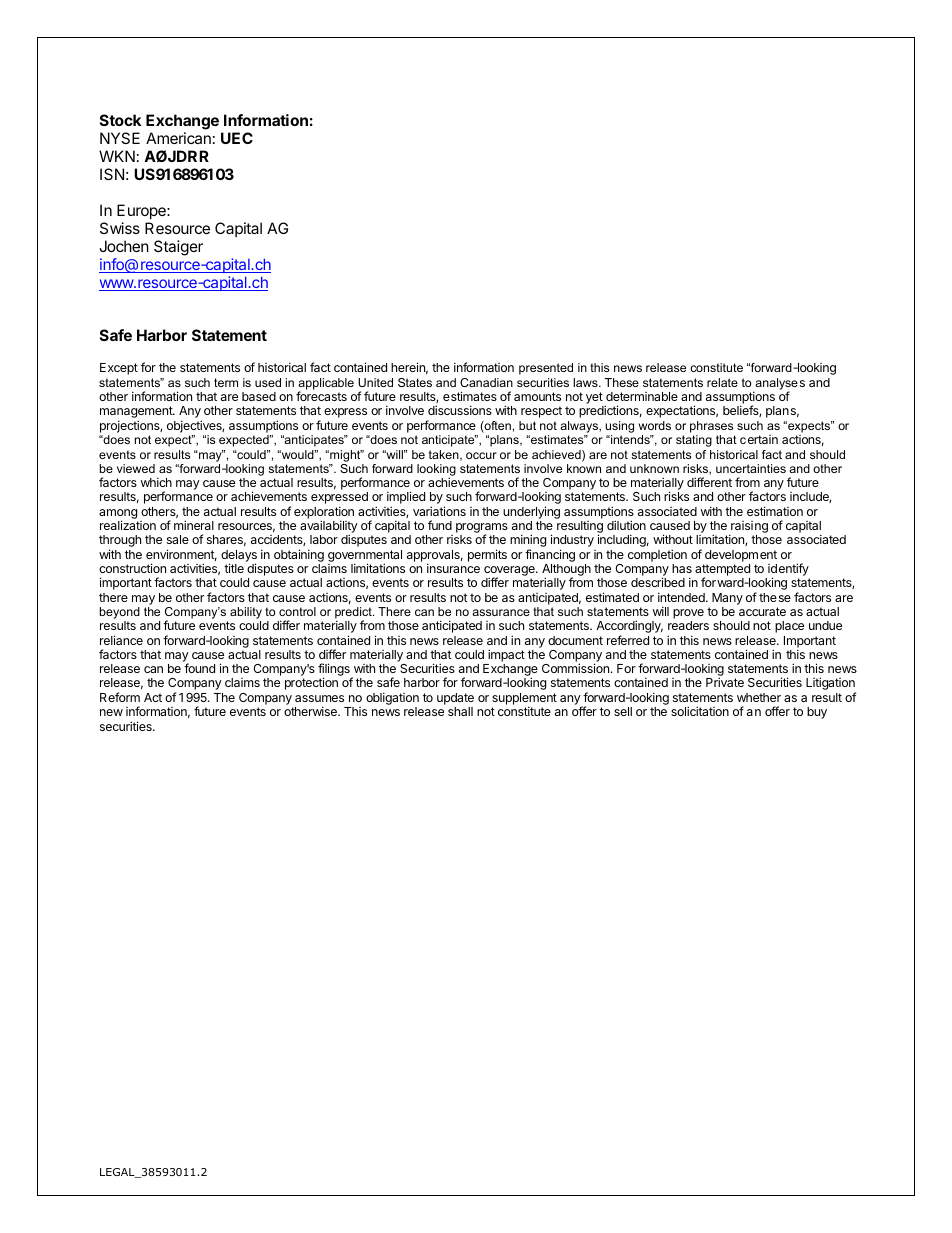  I want to click on update, so click(455, 699).
